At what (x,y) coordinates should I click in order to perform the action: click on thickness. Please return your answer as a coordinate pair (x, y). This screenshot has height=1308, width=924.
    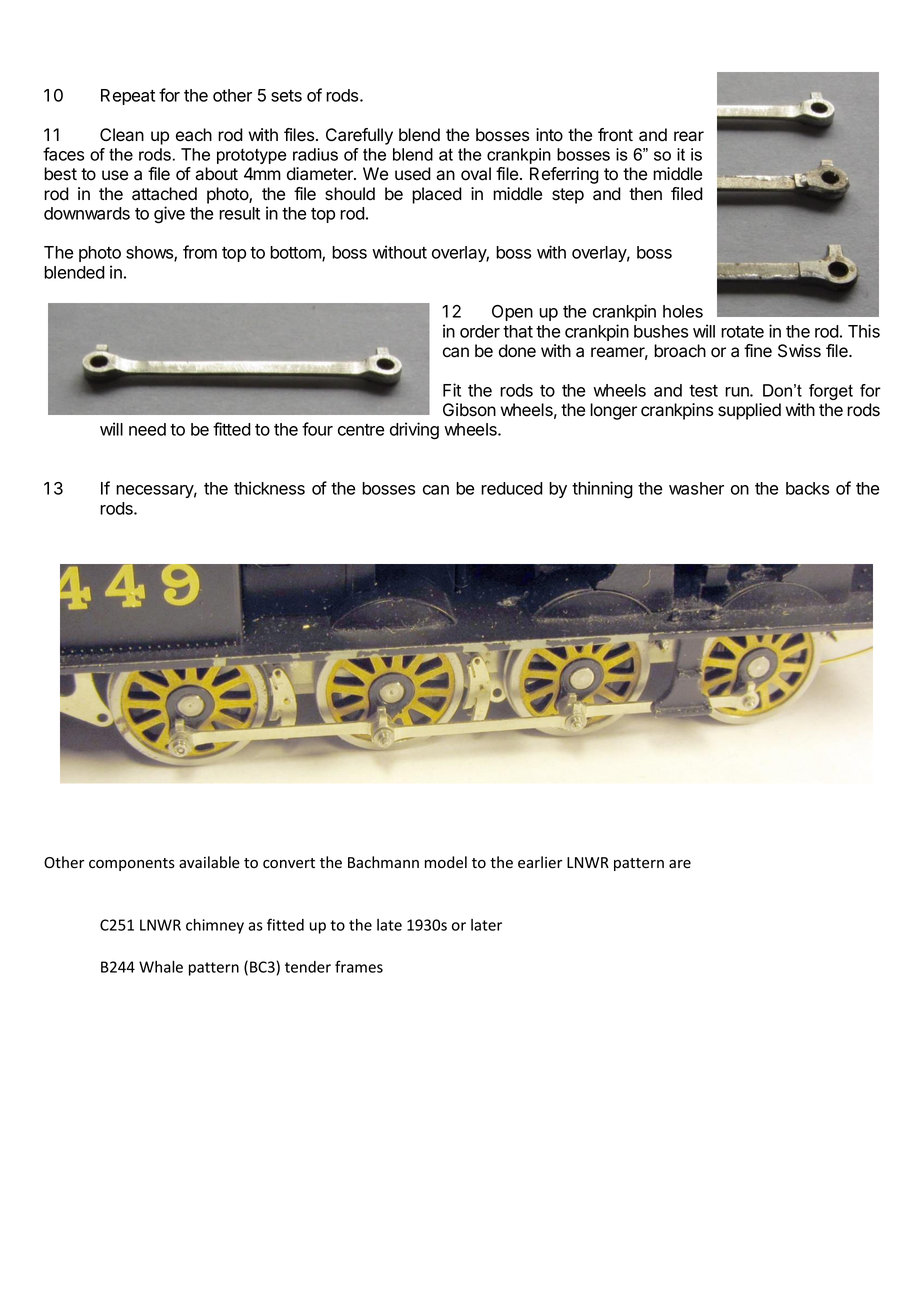
    Looking at the image, I should click on (269, 488).
